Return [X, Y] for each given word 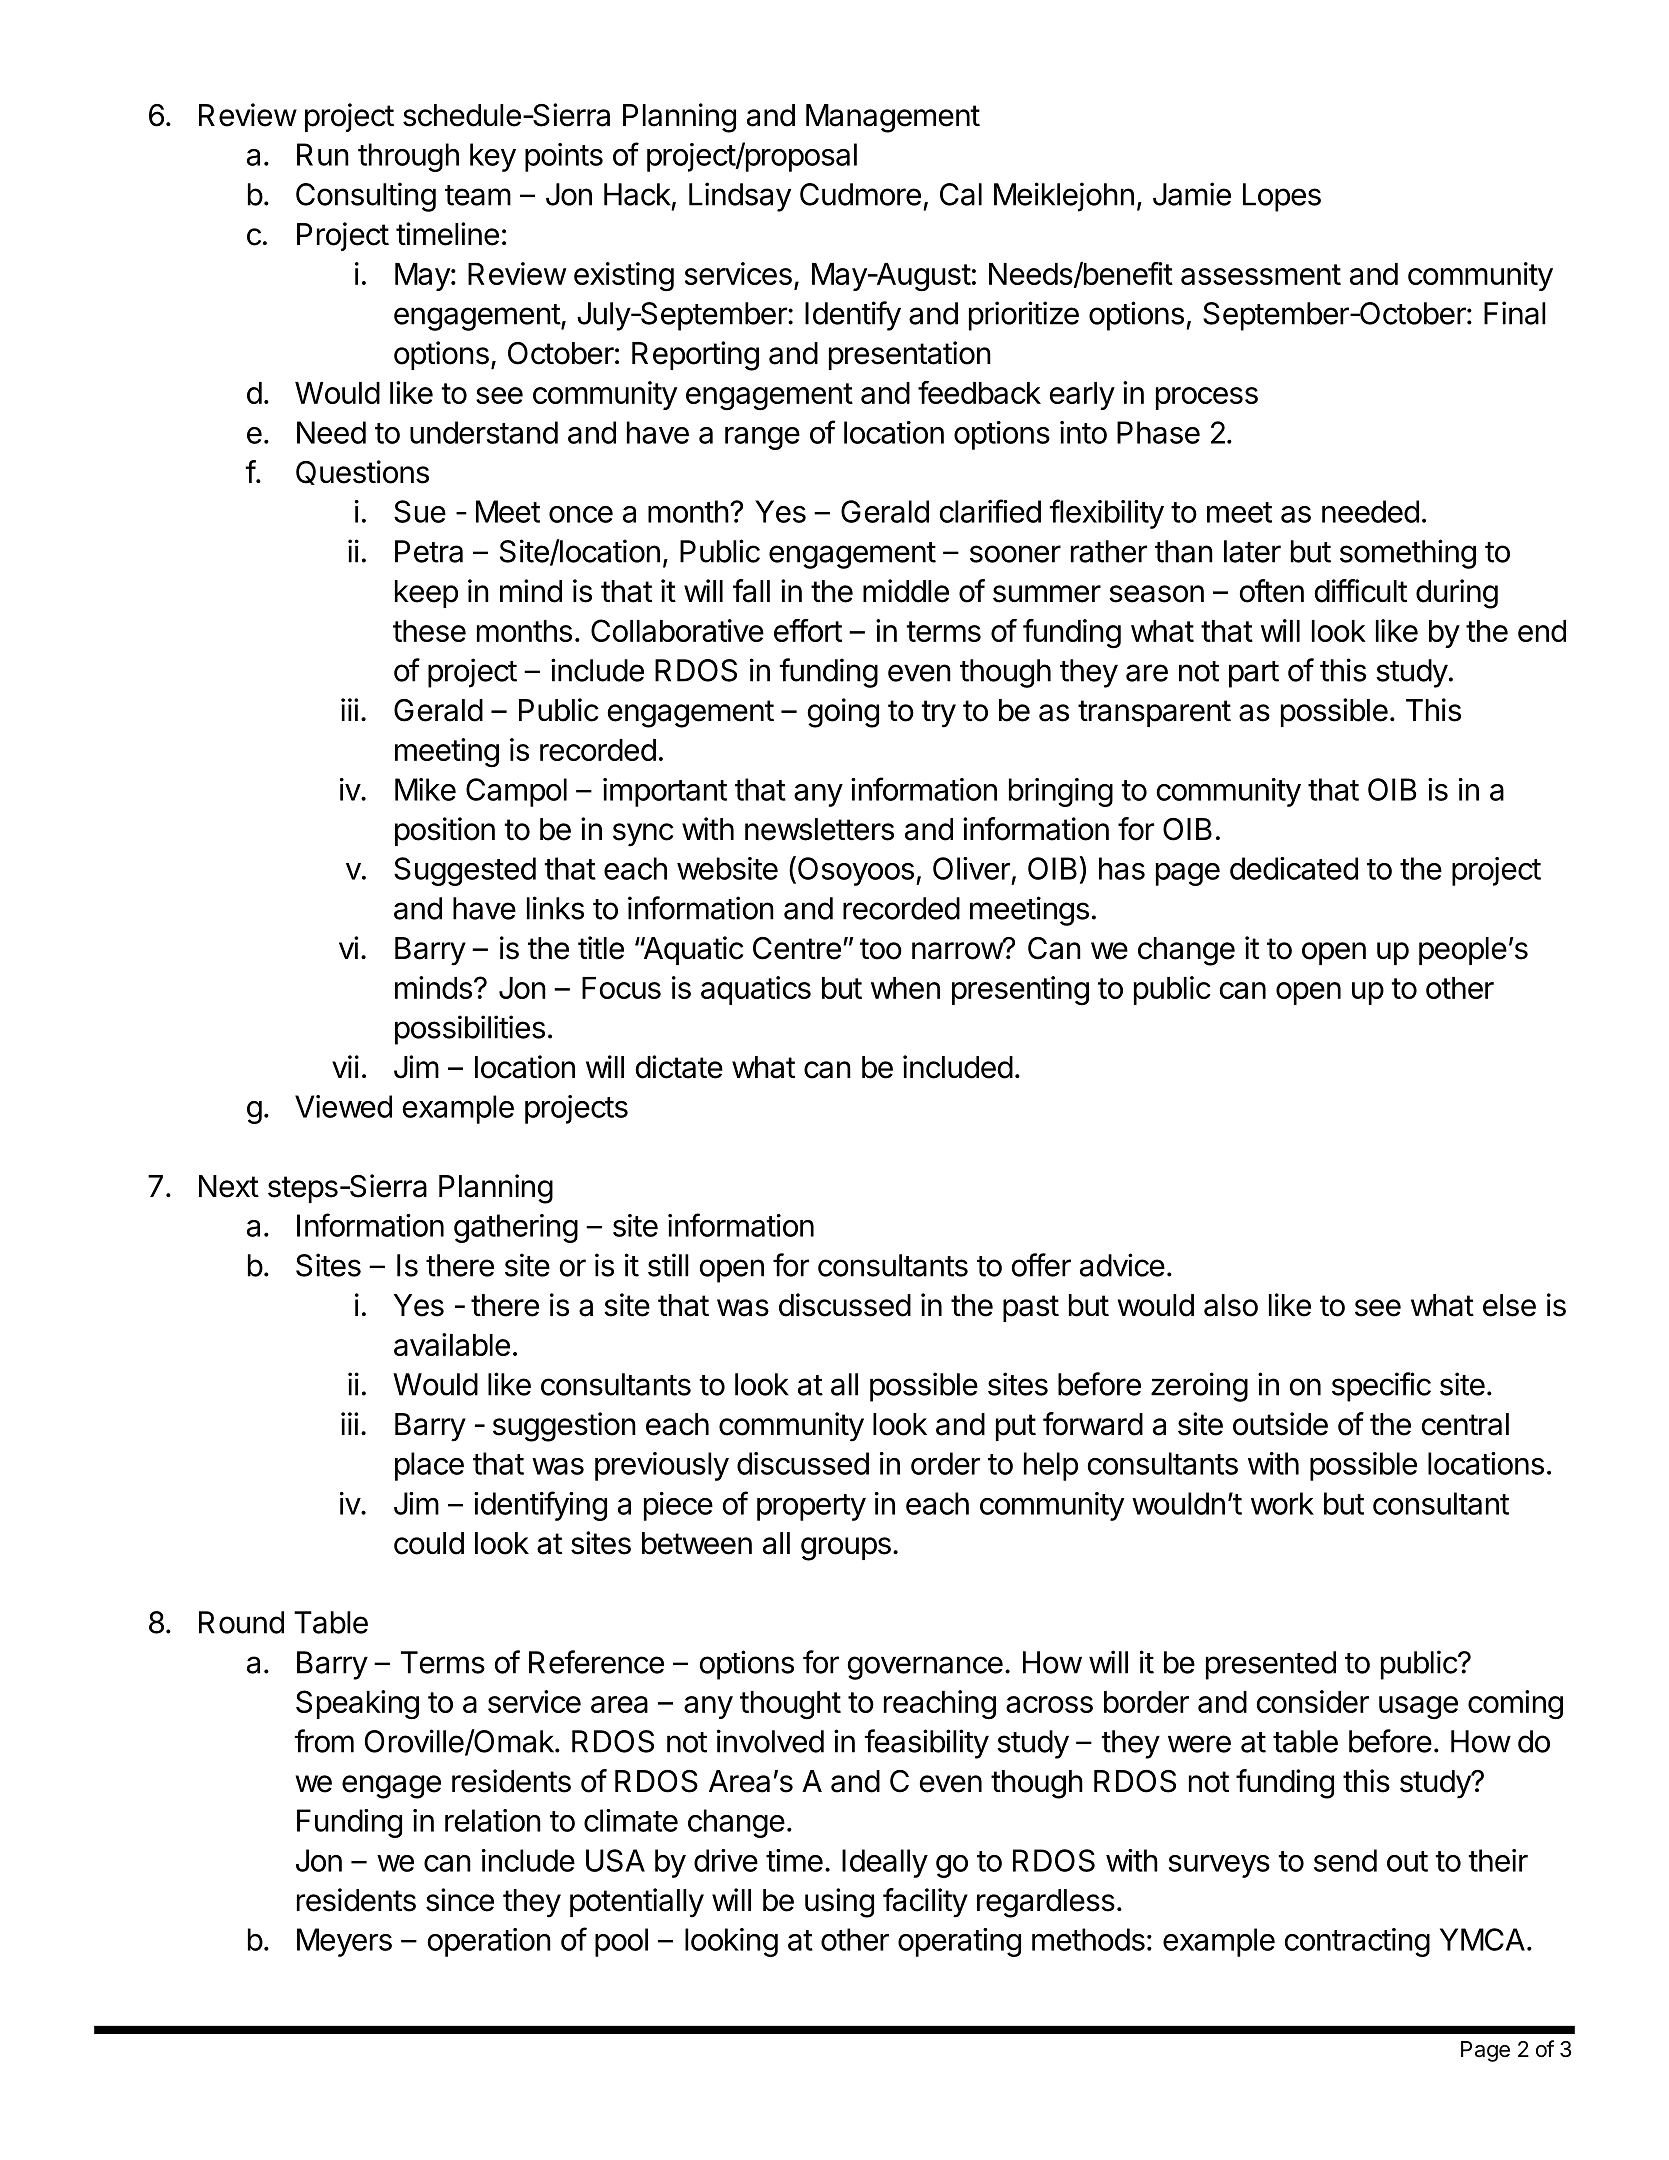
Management [893, 118]
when [905, 988]
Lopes [1282, 197]
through [408, 157]
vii [345, 1066]
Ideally [885, 1863]
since [460, 1900]
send [1345, 1860]
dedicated [1294, 868]
